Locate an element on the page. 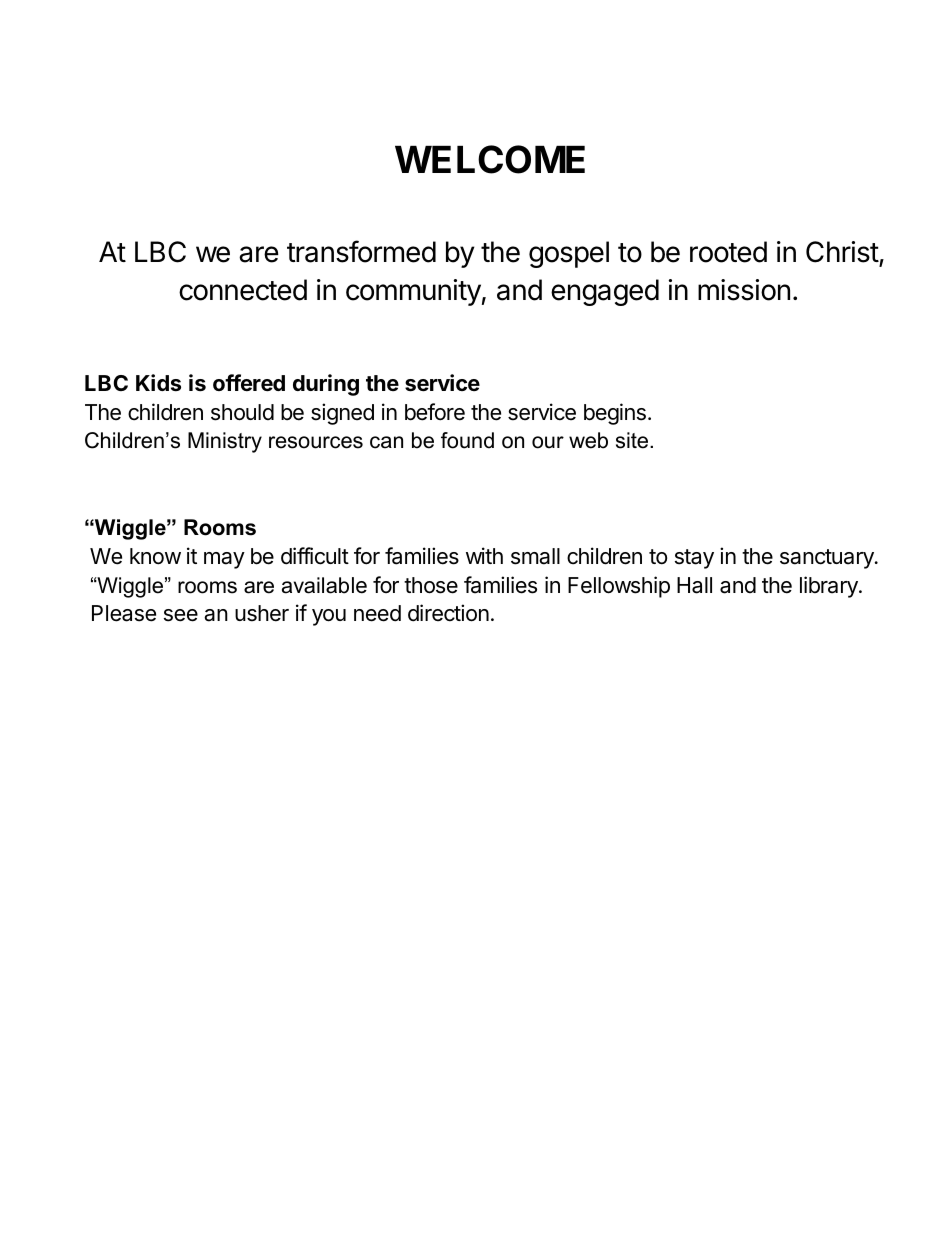 Image resolution: width=952 pixels, height=1233 pixels. see is located at coordinates (181, 615).
